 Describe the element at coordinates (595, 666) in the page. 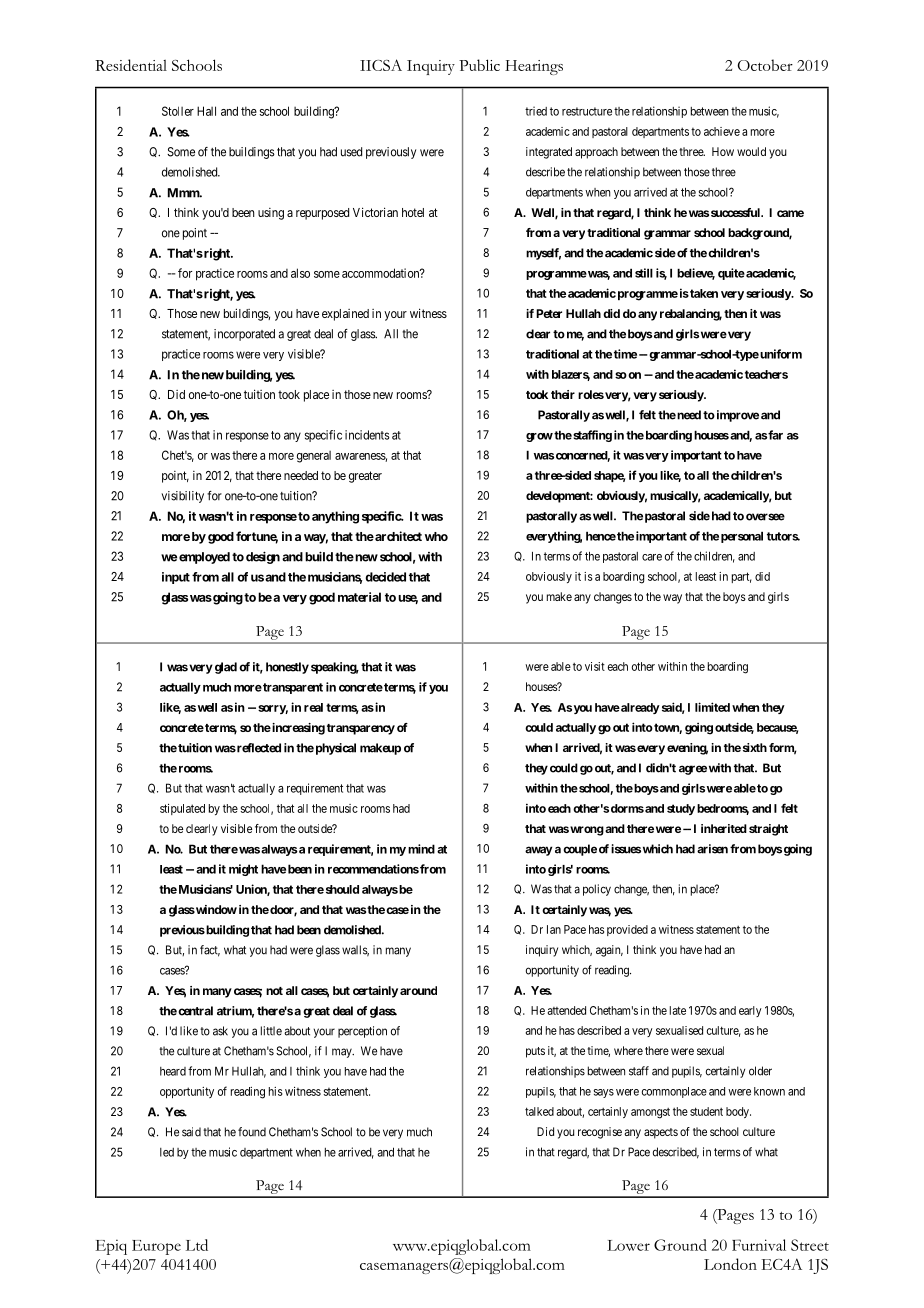

I see `visit` at that location.
